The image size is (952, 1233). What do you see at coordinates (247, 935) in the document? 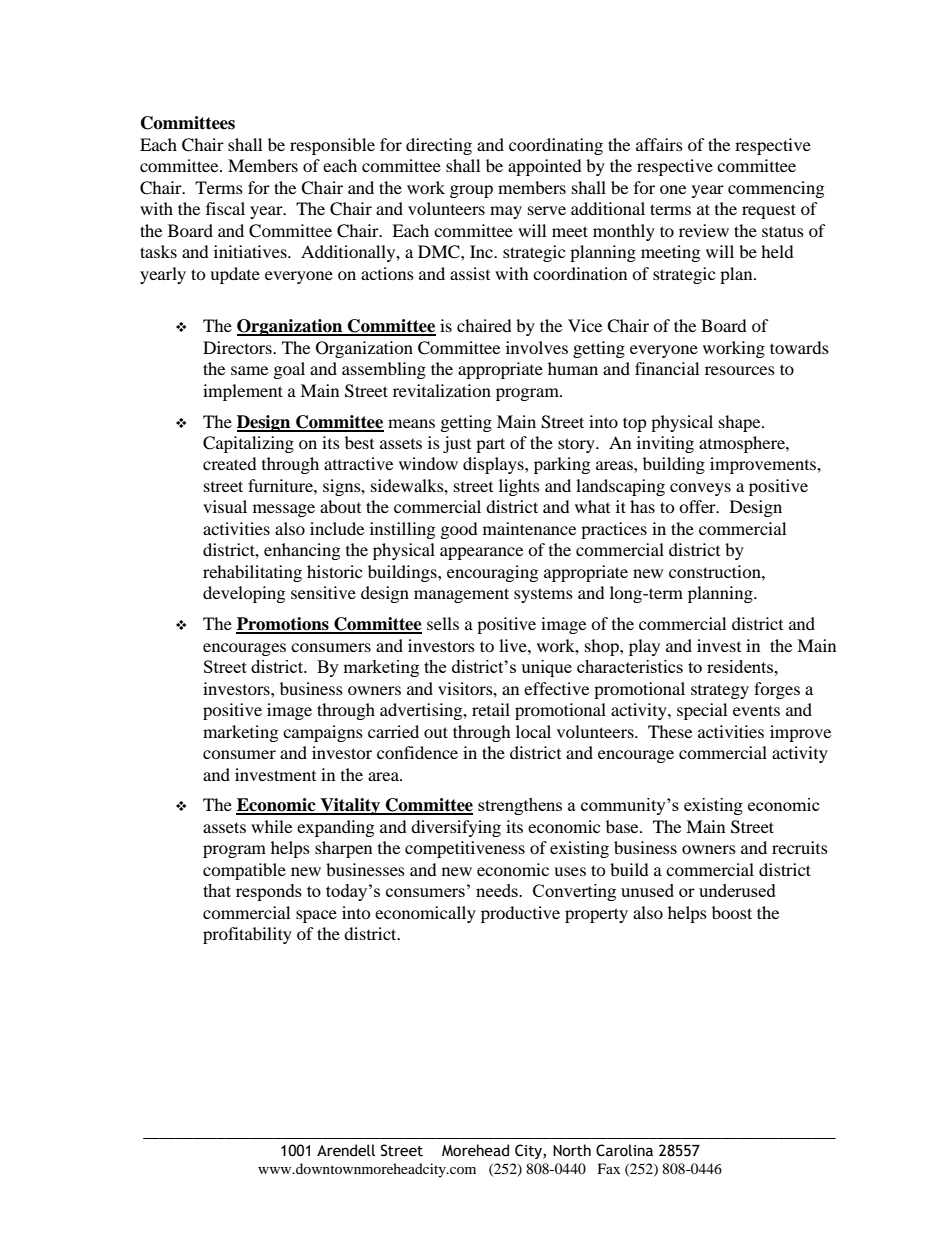
I see `profitability` at bounding box center [247, 935].
